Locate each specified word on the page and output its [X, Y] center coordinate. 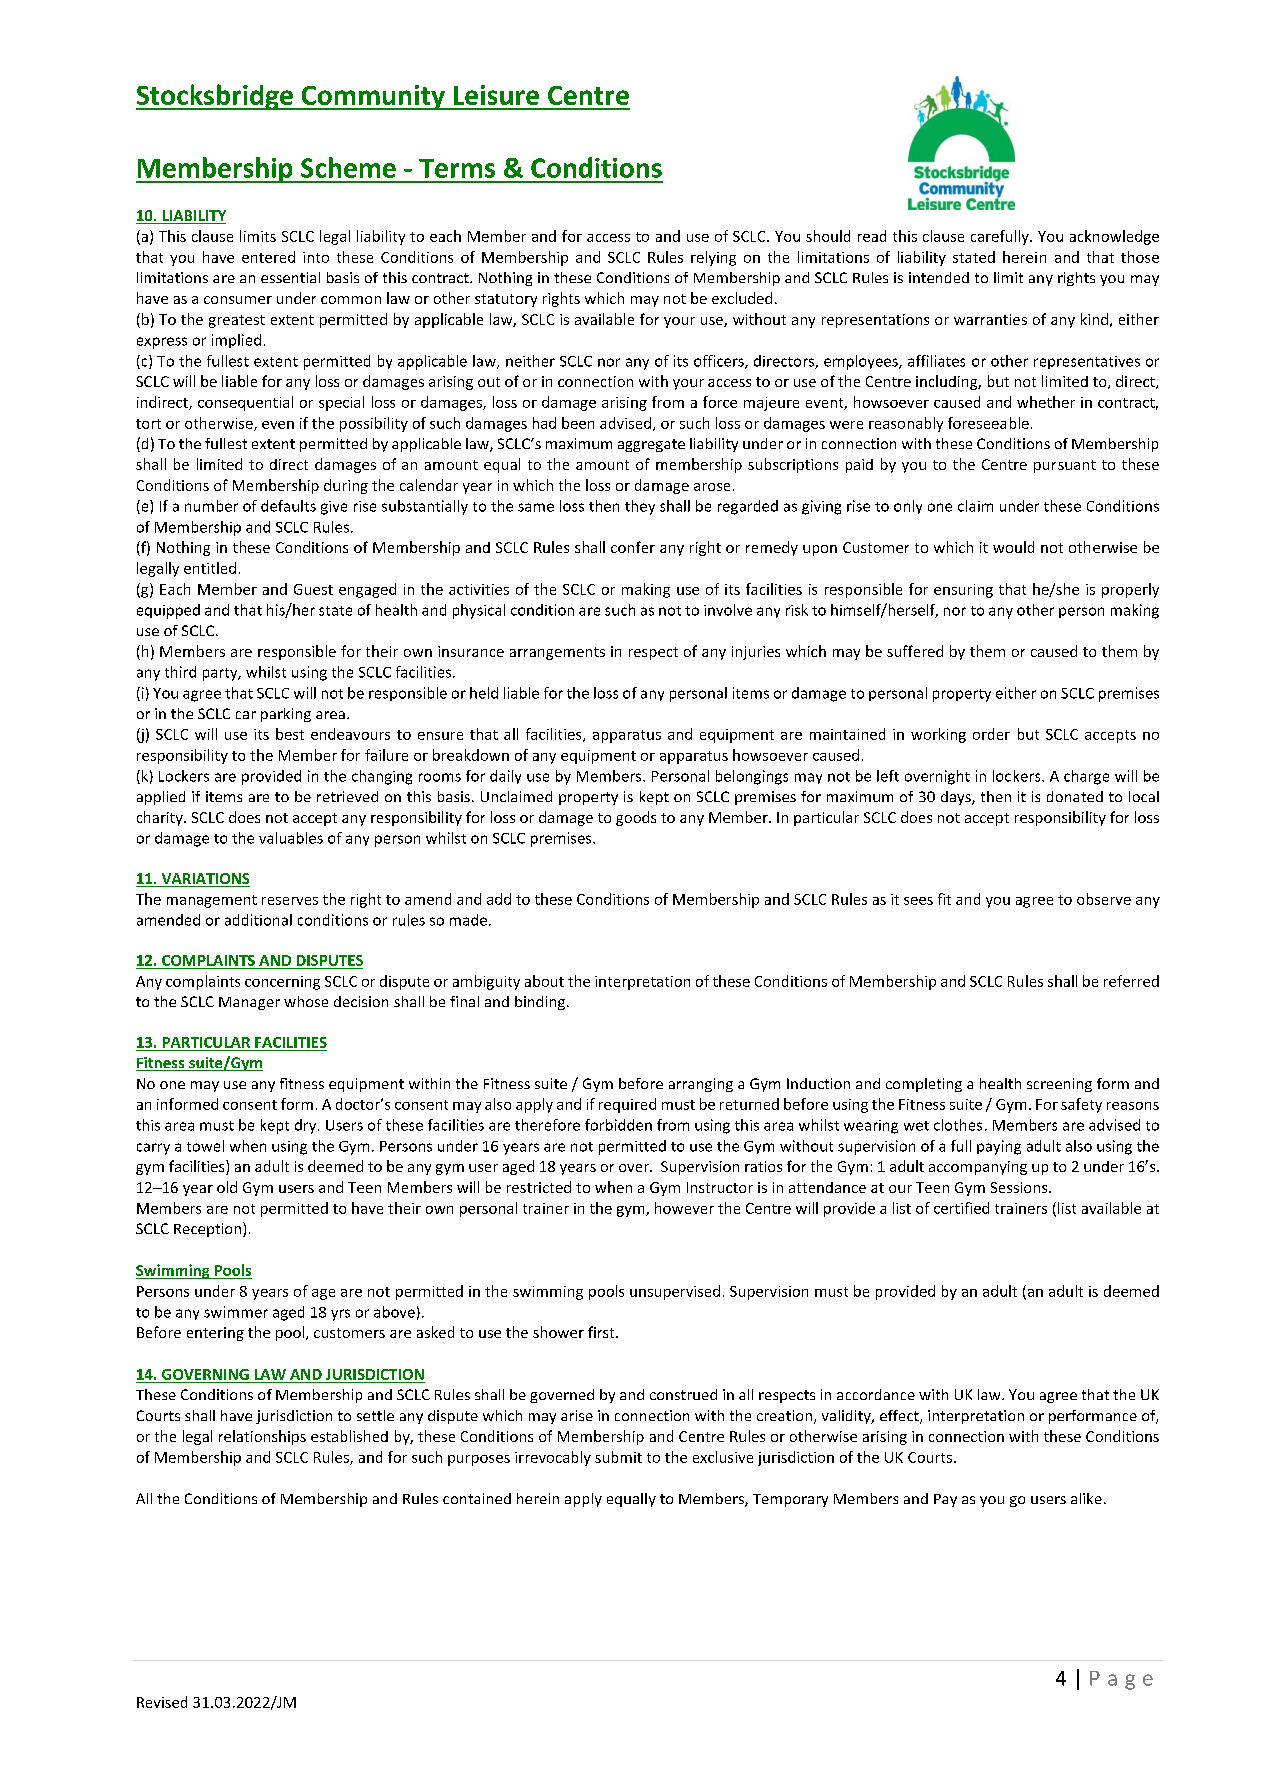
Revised [162, 1702]
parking [286, 715]
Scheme [348, 167]
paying [999, 1147]
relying [713, 258]
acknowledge [1114, 237]
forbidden [618, 1125]
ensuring [963, 591]
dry [307, 1126]
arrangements [557, 653]
